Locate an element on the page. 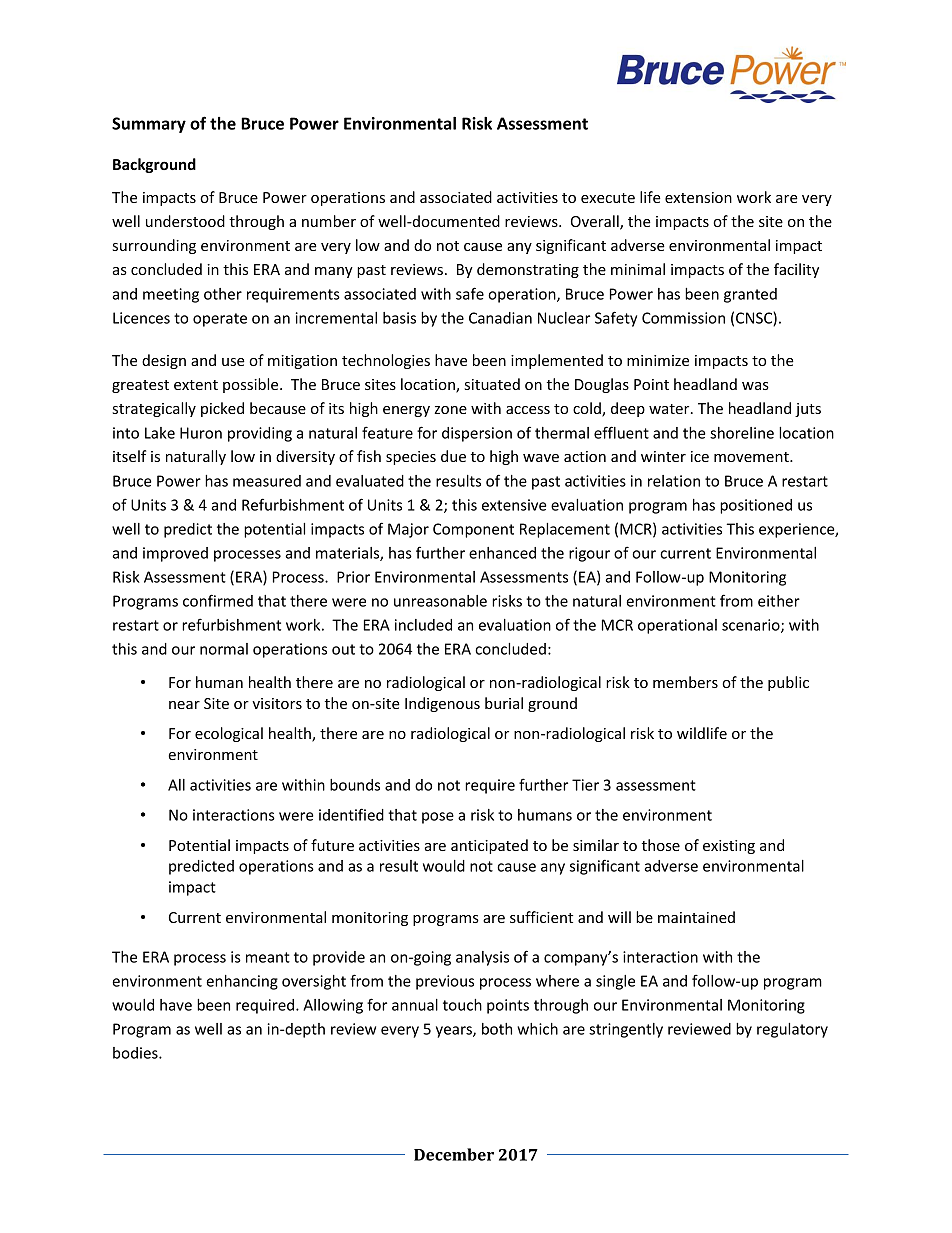  normal is located at coordinates (224, 649).
